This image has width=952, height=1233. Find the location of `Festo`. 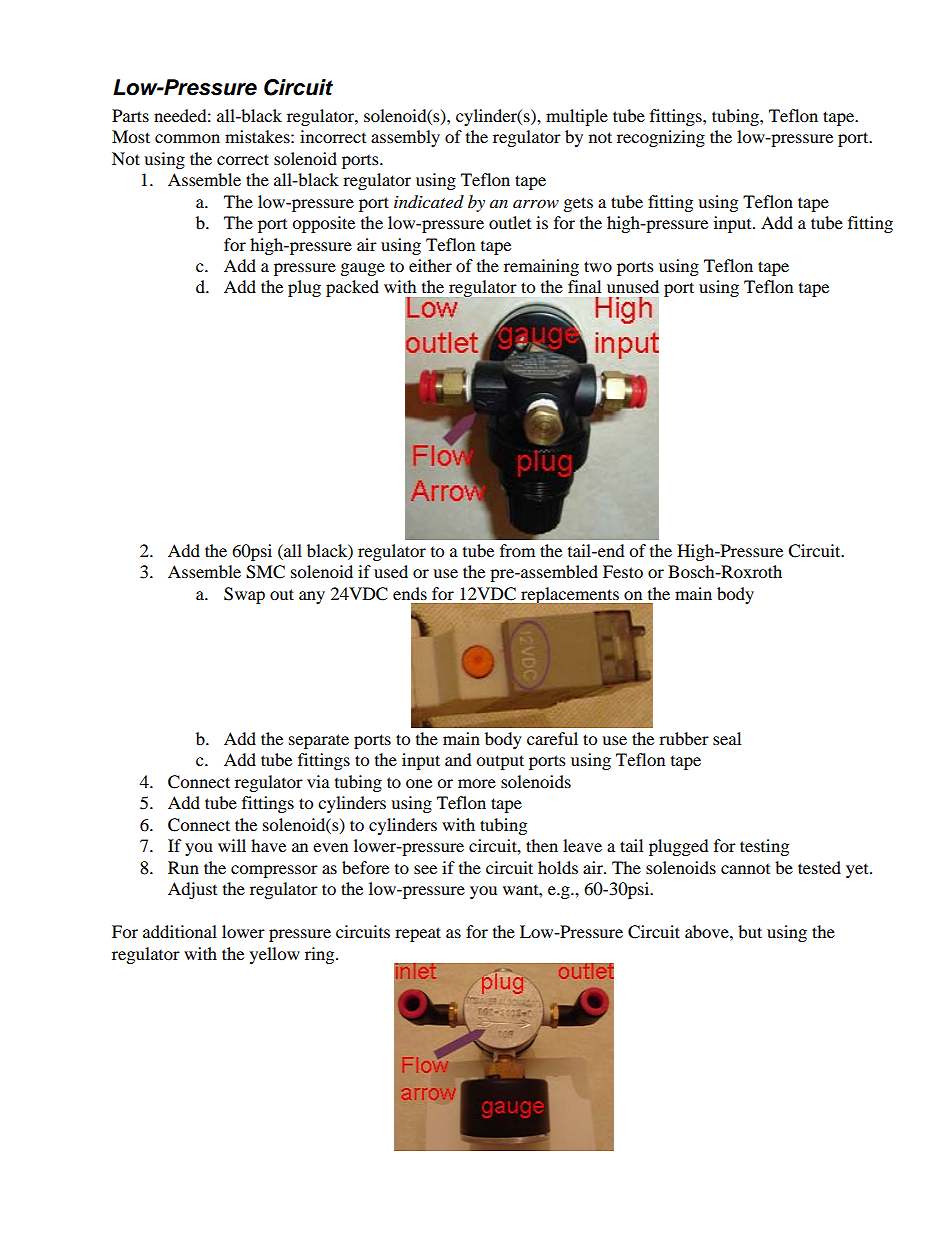

Festo is located at coordinates (623, 571).
